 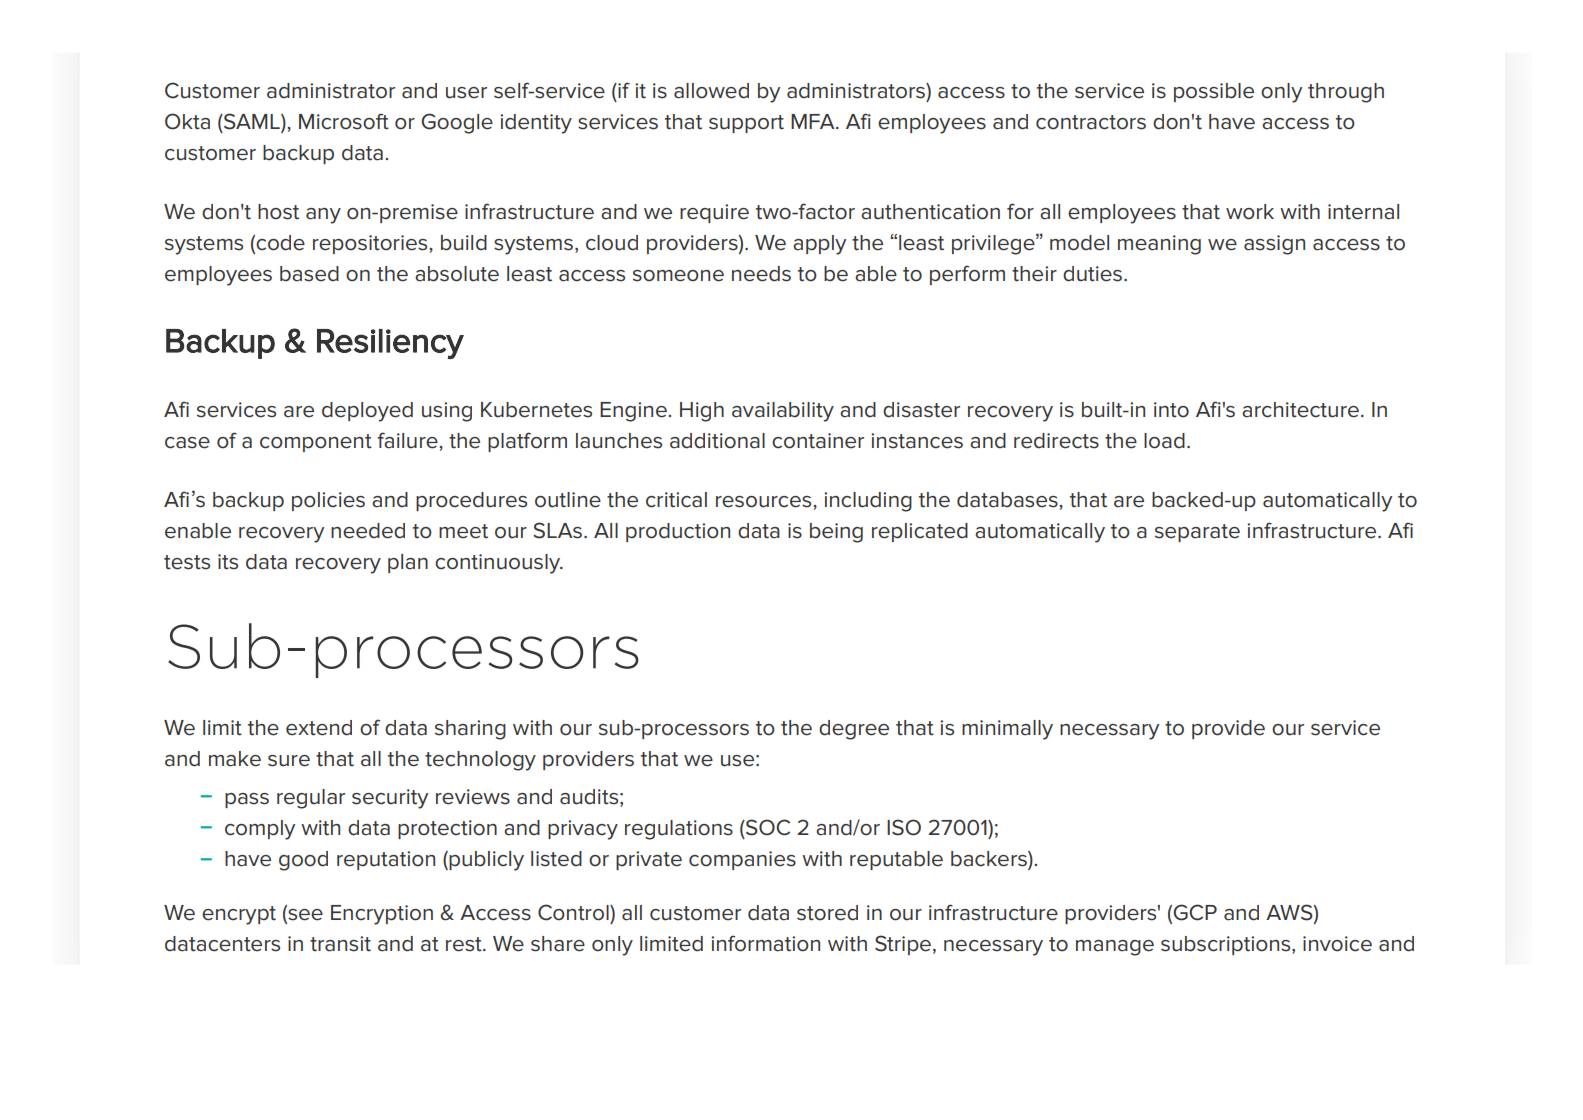 What do you see at coordinates (827, 913) in the page?
I see `stored` at bounding box center [827, 913].
